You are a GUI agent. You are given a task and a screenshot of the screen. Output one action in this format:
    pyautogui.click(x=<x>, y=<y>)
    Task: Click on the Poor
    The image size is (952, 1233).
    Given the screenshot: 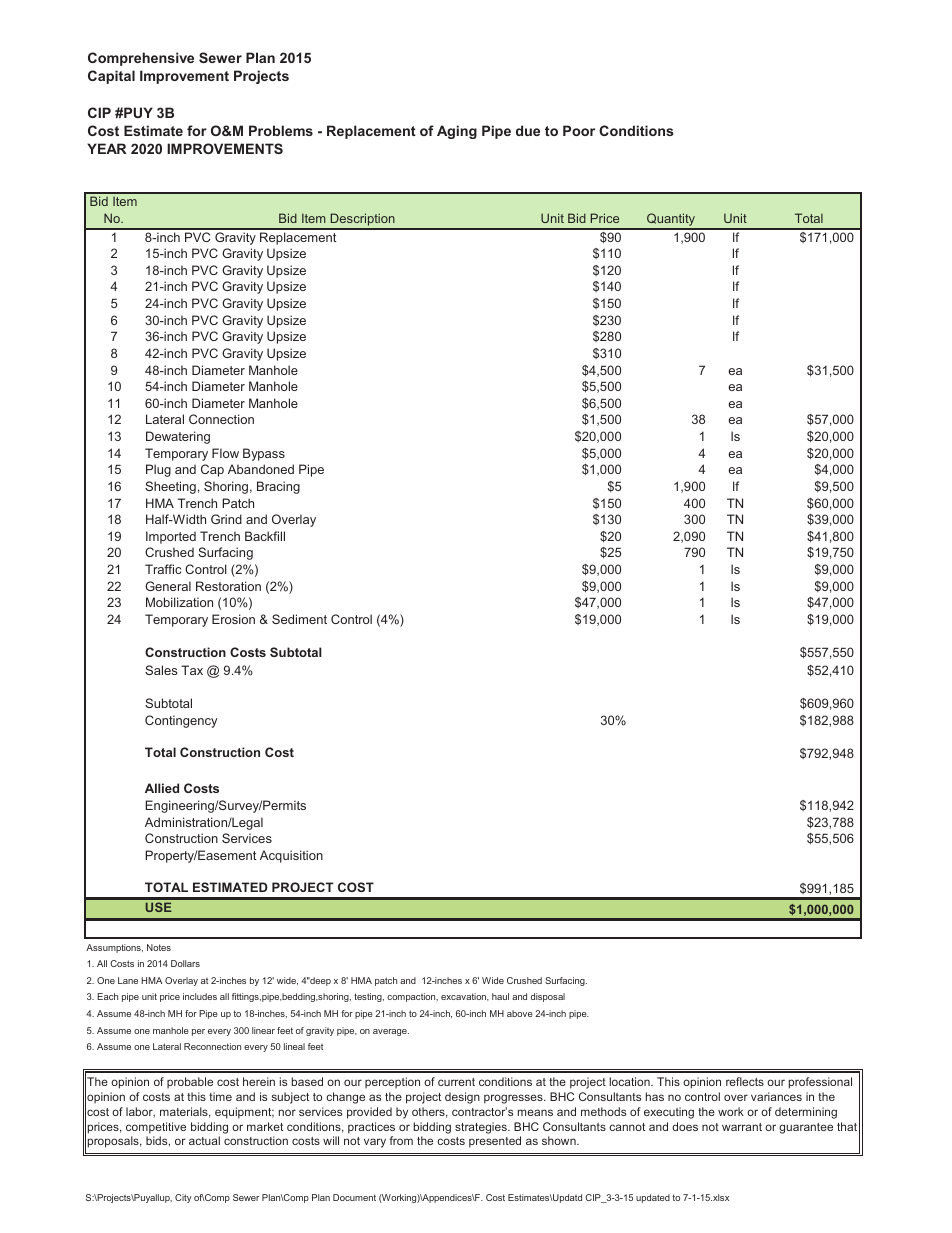 What is the action you would take?
    pyautogui.click(x=579, y=130)
